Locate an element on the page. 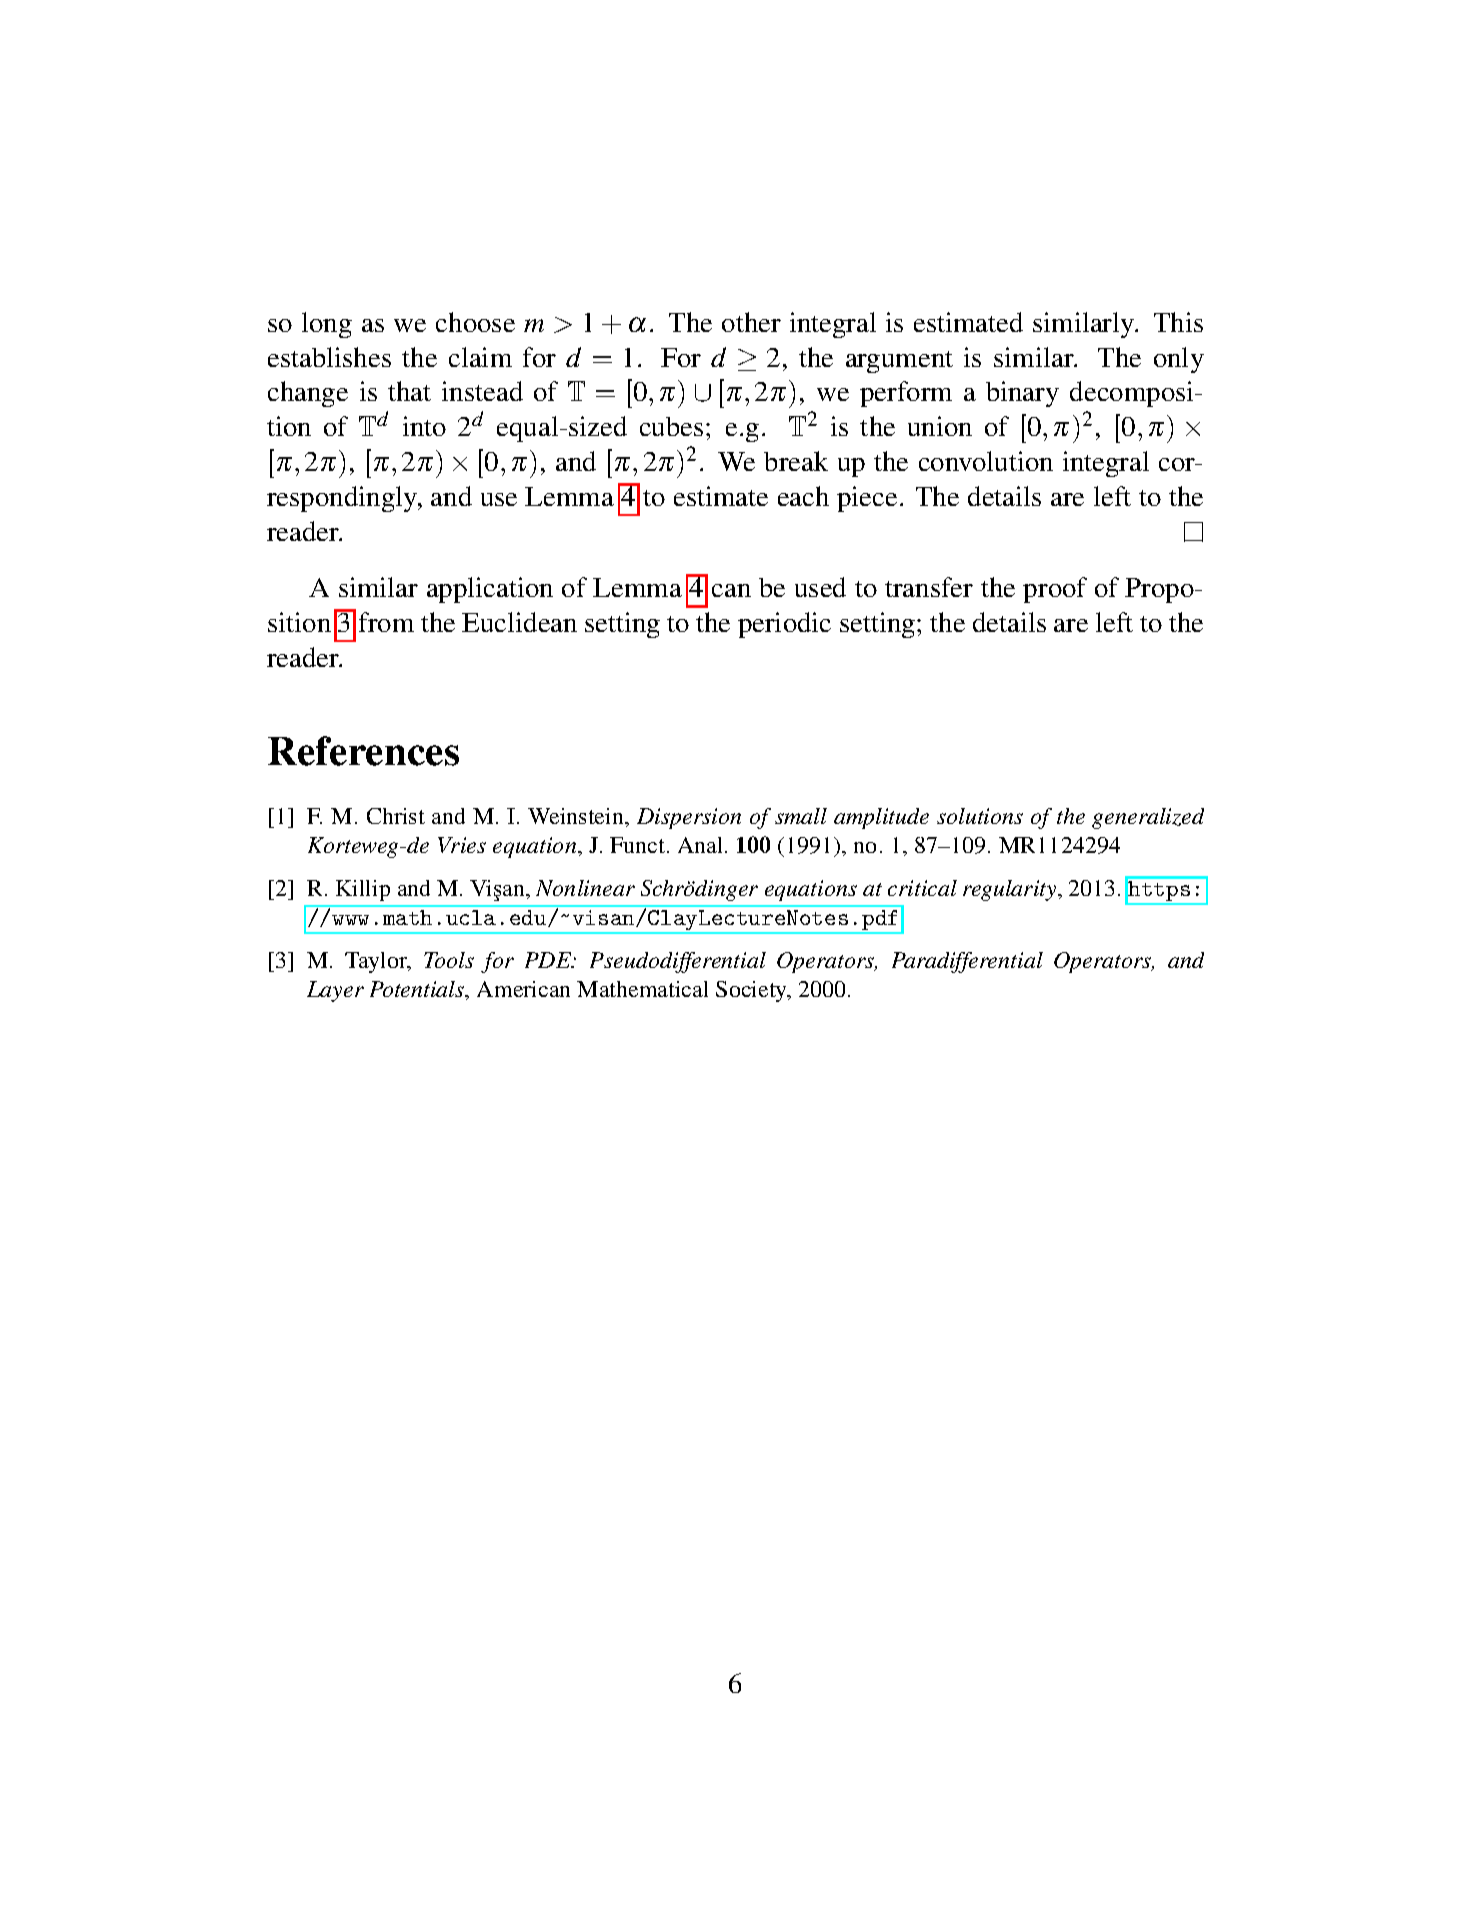 The height and width of the document is (1910, 1476). small is located at coordinates (801, 816).
